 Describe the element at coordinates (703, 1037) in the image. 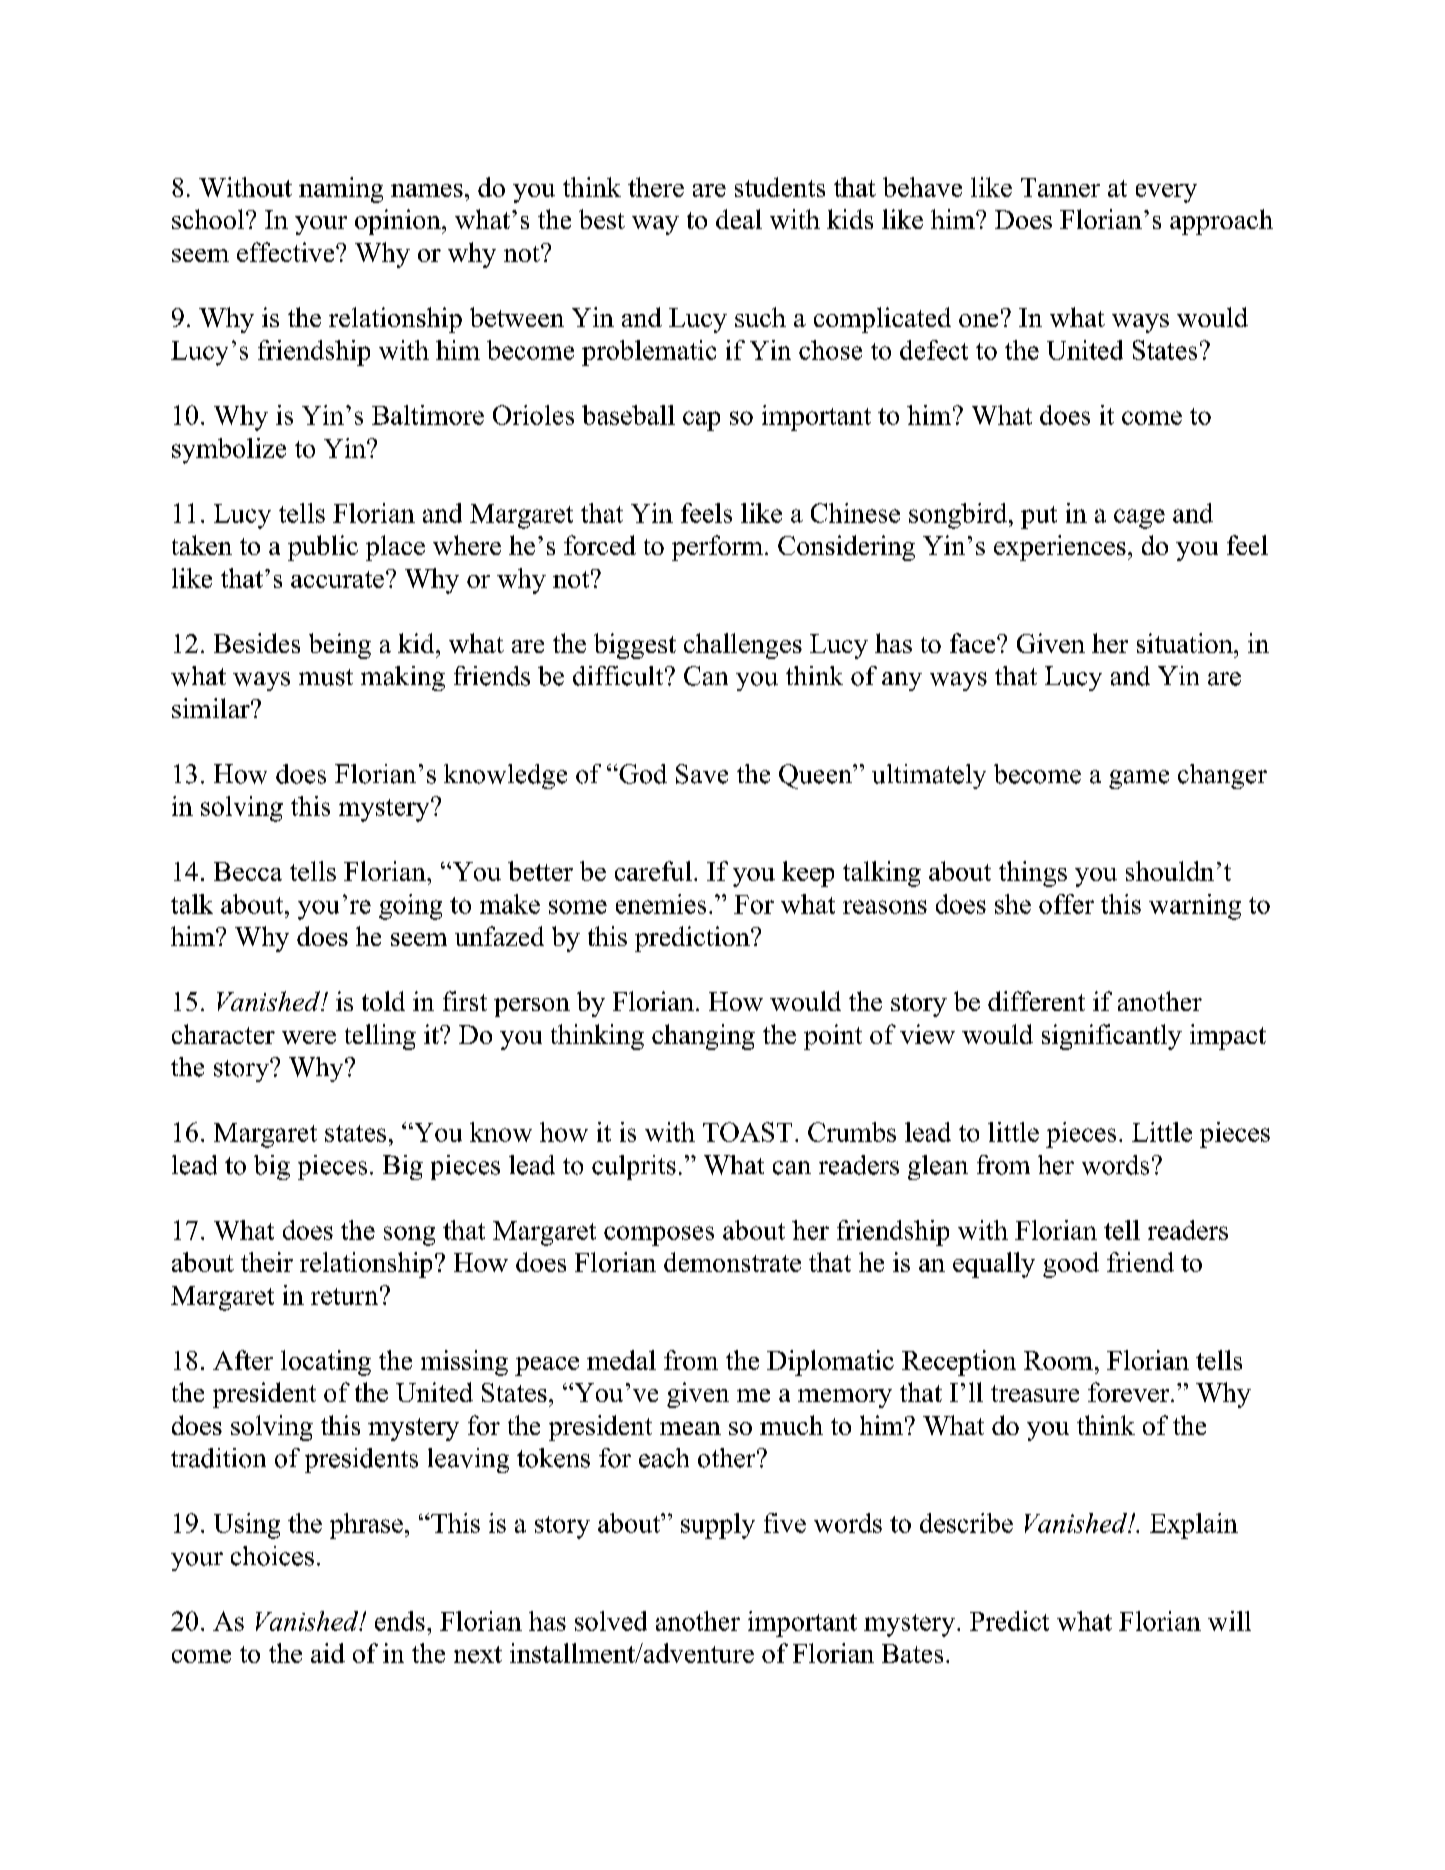

I see `changing` at that location.
